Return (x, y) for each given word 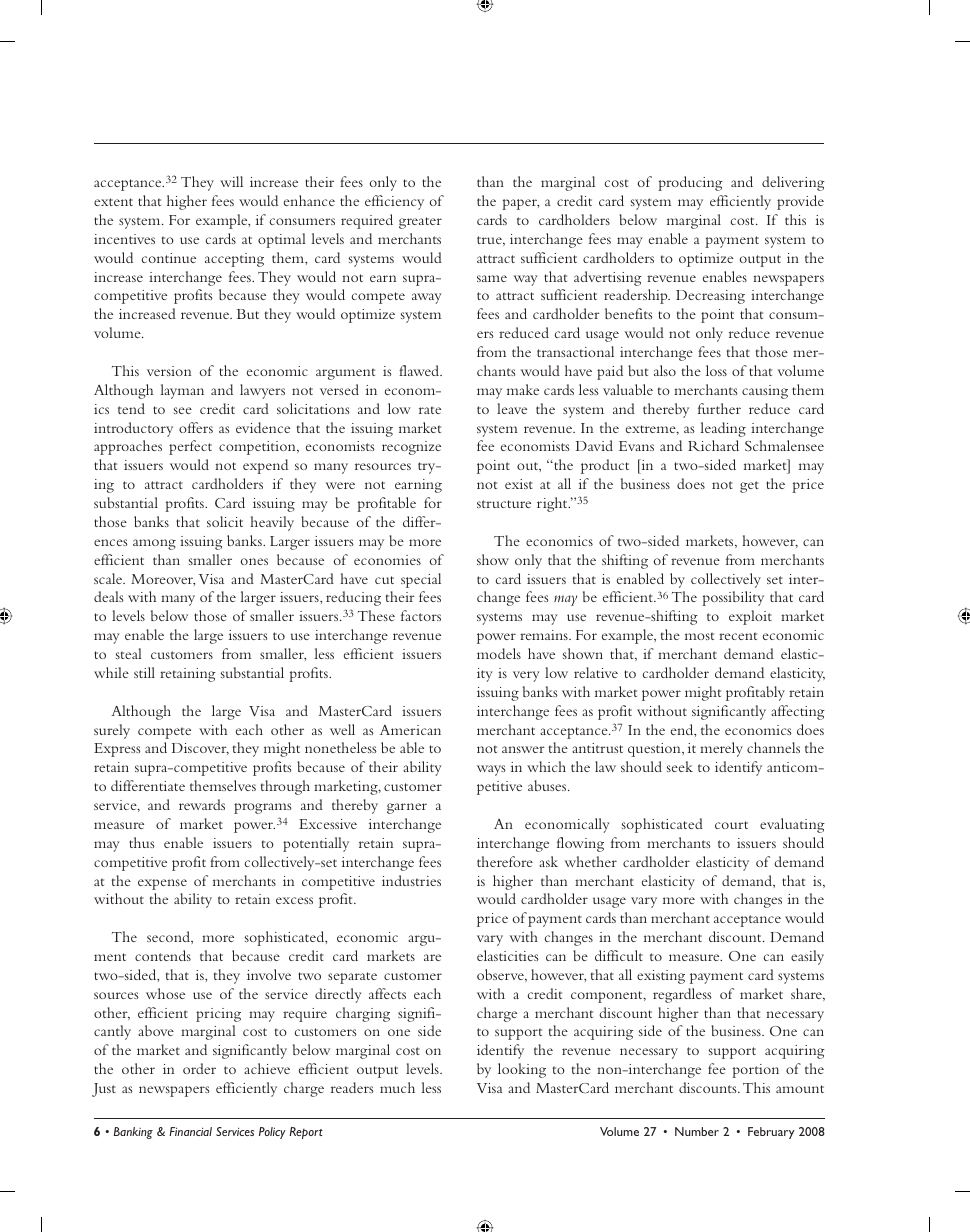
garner (407, 808)
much (397, 1087)
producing (690, 183)
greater (420, 223)
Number (697, 1131)
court (731, 825)
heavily (272, 523)
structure (504, 504)
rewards (202, 804)
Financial (190, 1131)
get (749, 487)
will (231, 181)
